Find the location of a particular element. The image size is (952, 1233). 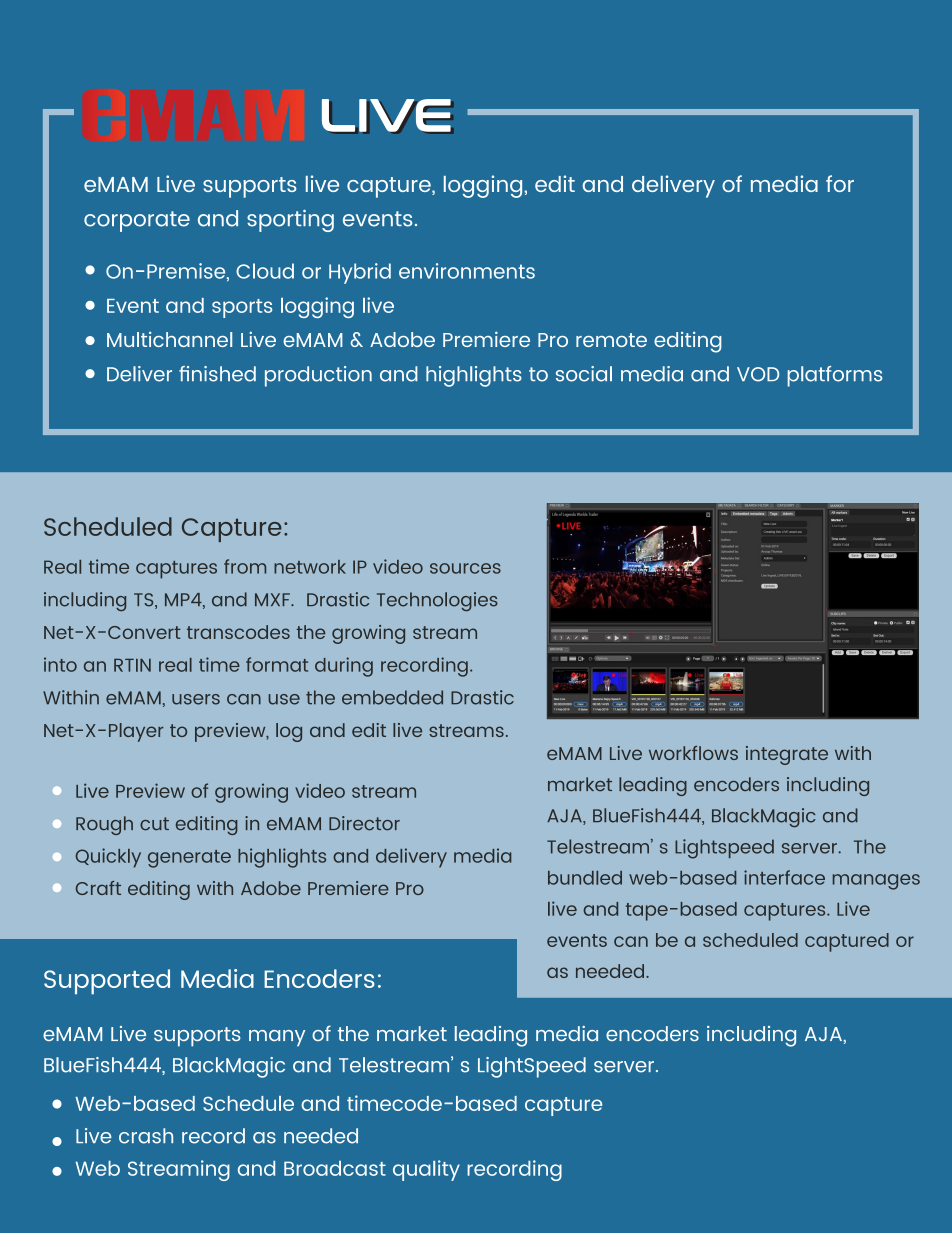

embedded is located at coordinates (392, 697).
